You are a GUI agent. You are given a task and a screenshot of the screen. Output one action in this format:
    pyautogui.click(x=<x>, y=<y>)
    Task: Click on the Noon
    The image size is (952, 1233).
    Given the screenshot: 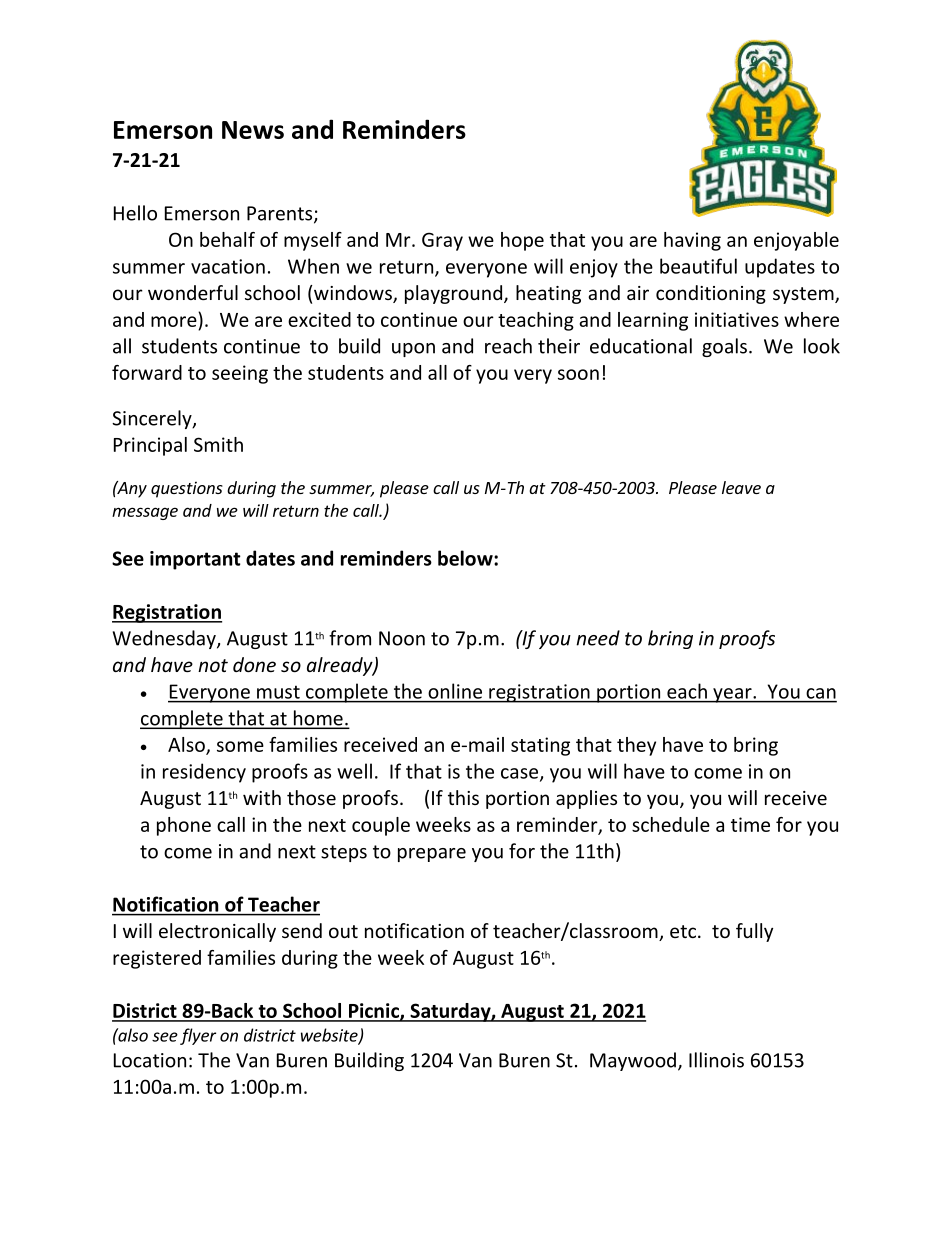 What is the action you would take?
    pyautogui.click(x=402, y=638)
